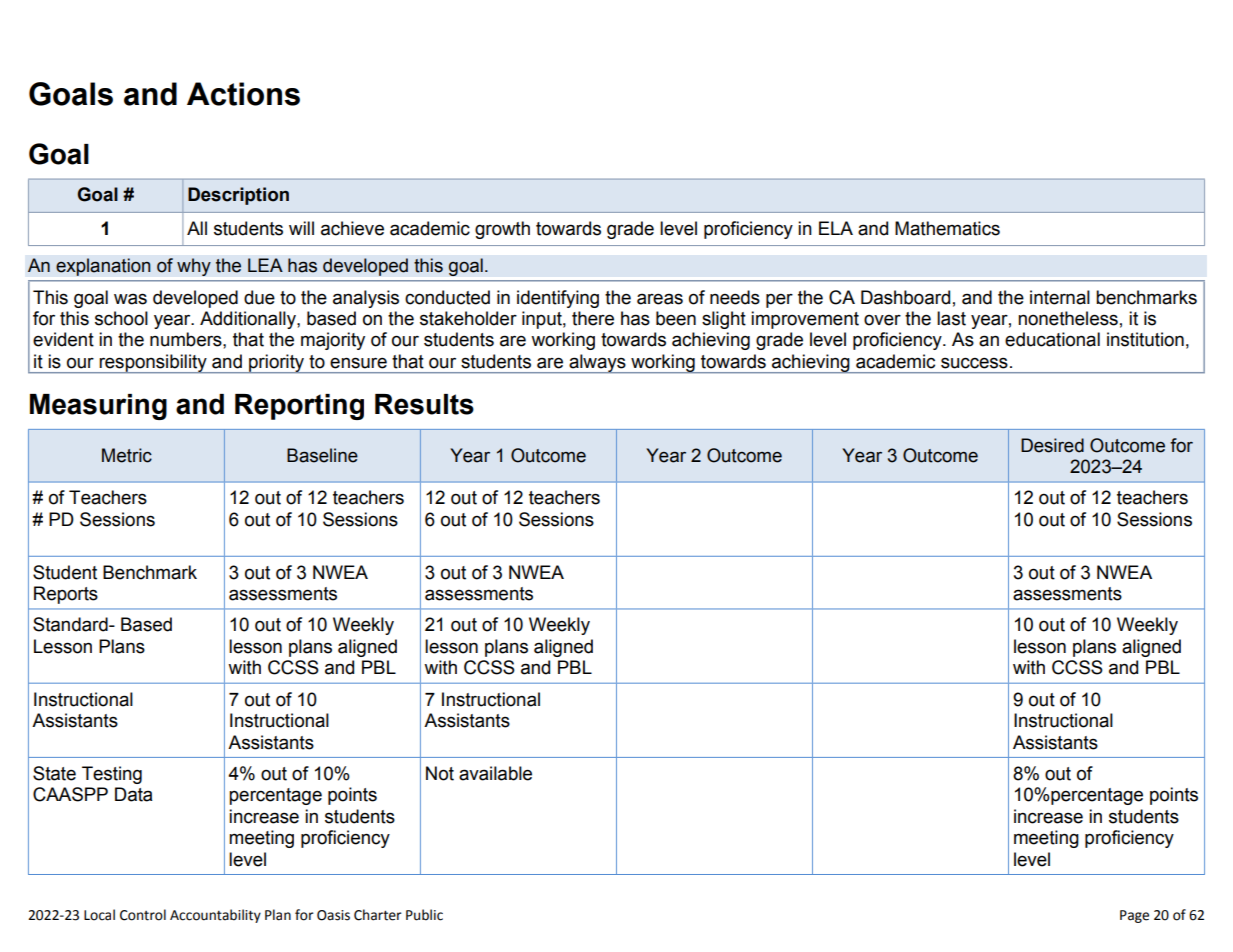 The height and width of the image is (952, 1233). I want to click on Page, so click(1134, 916).
